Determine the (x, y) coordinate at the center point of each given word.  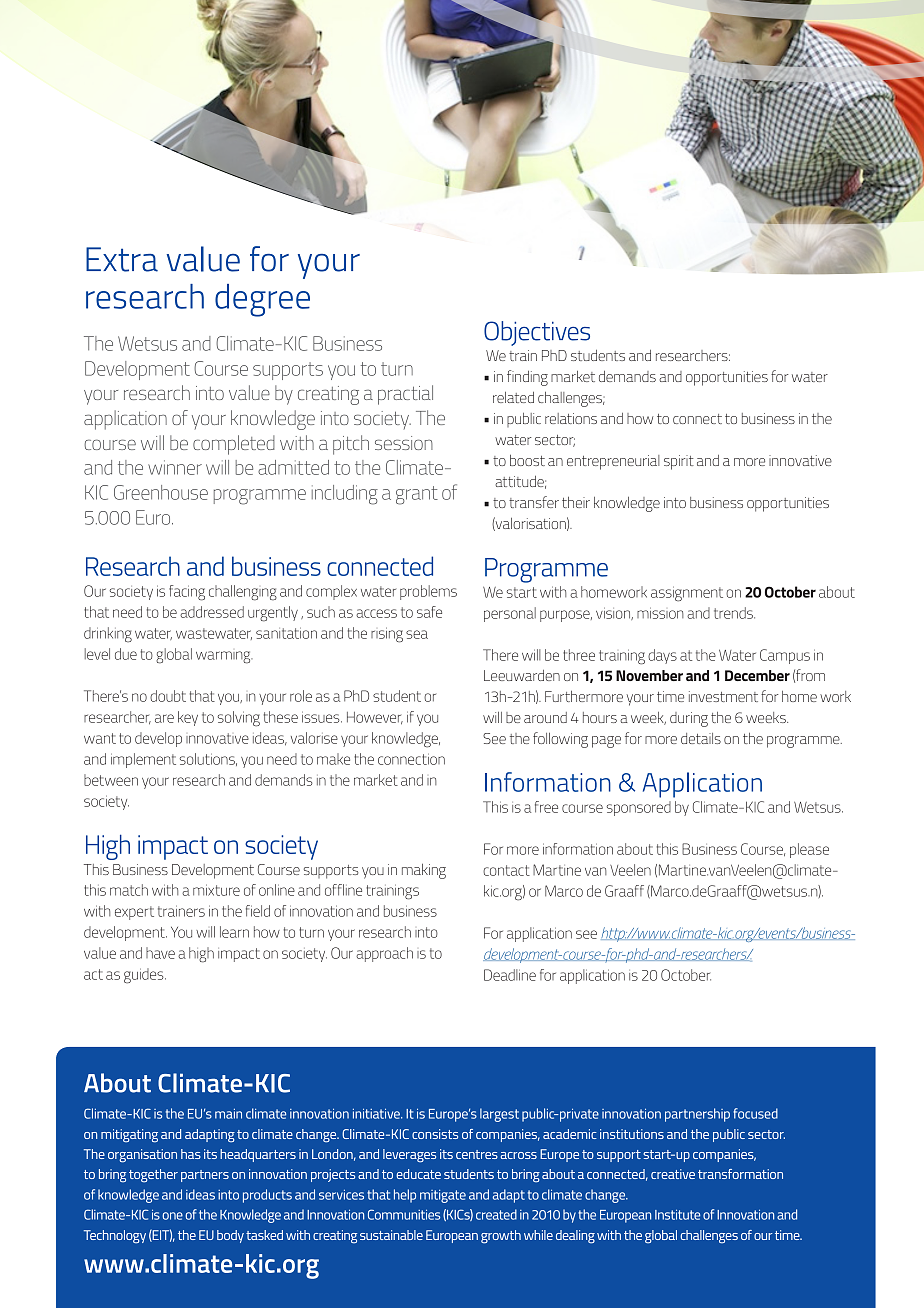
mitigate (443, 1196)
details (701, 738)
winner (175, 467)
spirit (679, 462)
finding (527, 378)
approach (384, 954)
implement (143, 760)
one (172, 1216)
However (375, 718)
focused (755, 1113)
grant (417, 495)
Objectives (537, 333)
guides (145, 975)
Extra (122, 259)
